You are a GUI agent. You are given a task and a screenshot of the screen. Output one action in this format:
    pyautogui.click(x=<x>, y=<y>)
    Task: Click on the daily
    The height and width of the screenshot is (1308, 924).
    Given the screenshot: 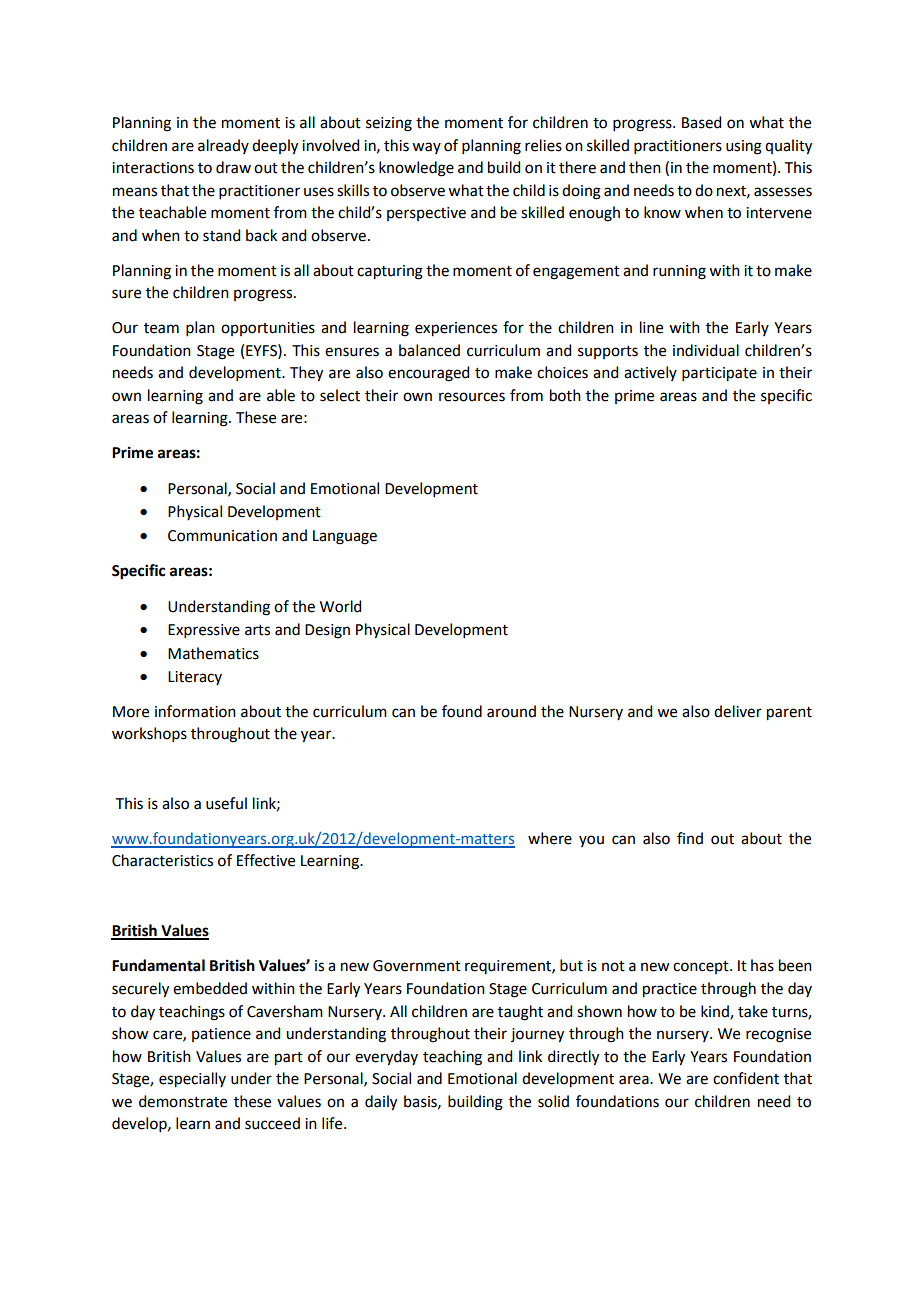 What is the action you would take?
    pyautogui.click(x=381, y=1103)
